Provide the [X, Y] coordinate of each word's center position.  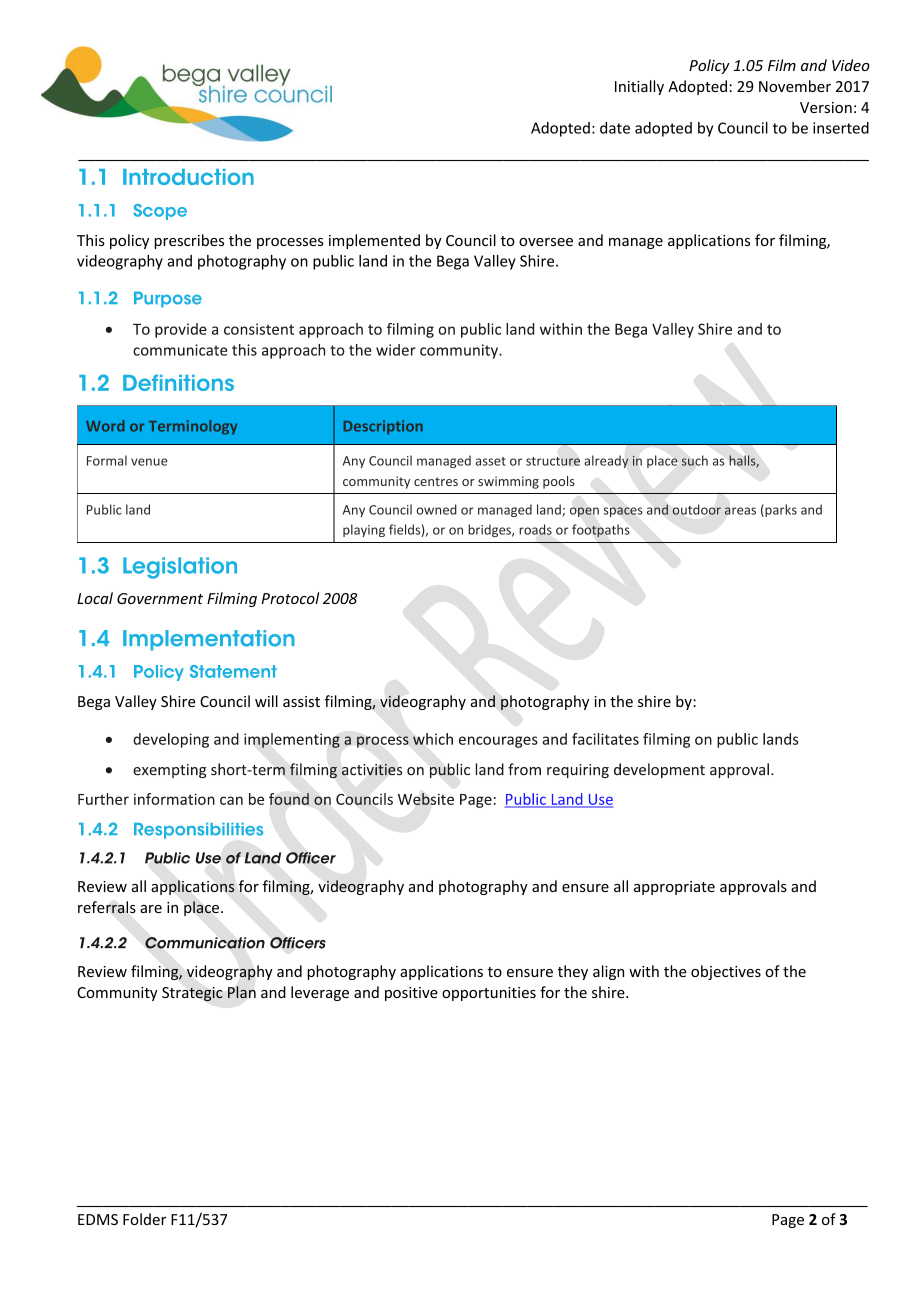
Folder [144, 1219]
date [615, 128]
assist [301, 701]
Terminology [193, 427]
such [694, 460]
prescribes [189, 241]
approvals [753, 887]
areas [740, 511]
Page [788, 1221]
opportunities [489, 994]
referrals [107, 907]
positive [411, 994]
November [795, 86]
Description [383, 427]
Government [160, 598]
